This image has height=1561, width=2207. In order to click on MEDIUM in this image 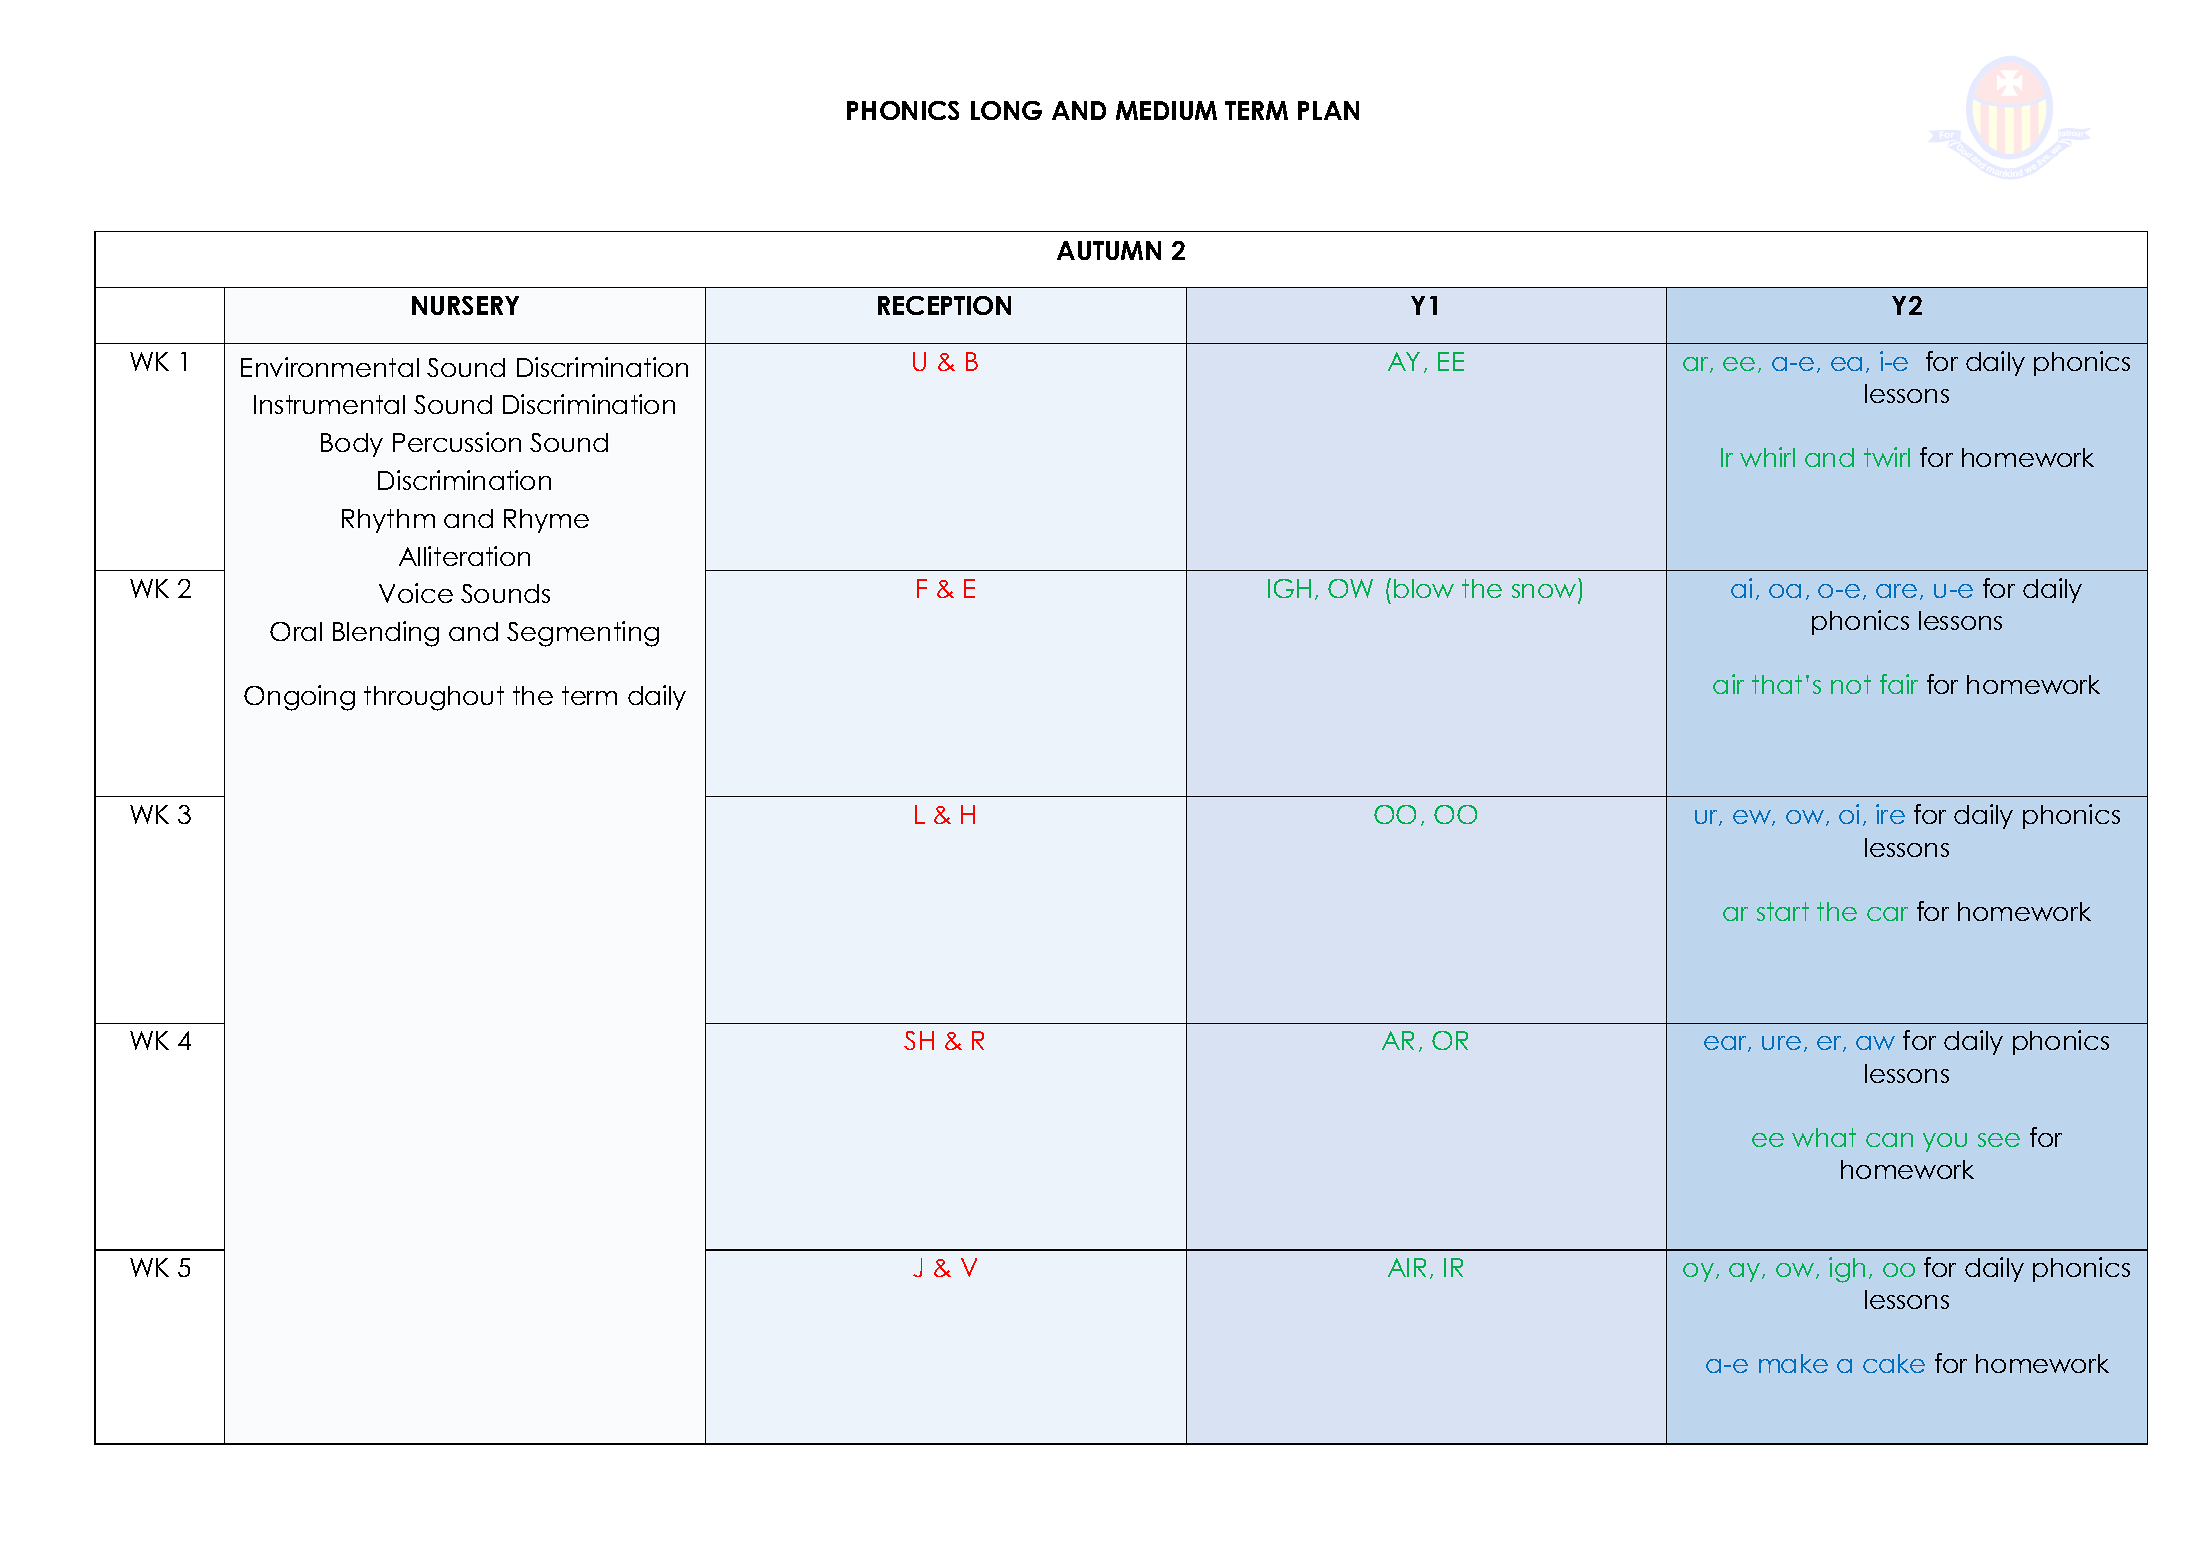, I will do `click(1166, 110)`.
